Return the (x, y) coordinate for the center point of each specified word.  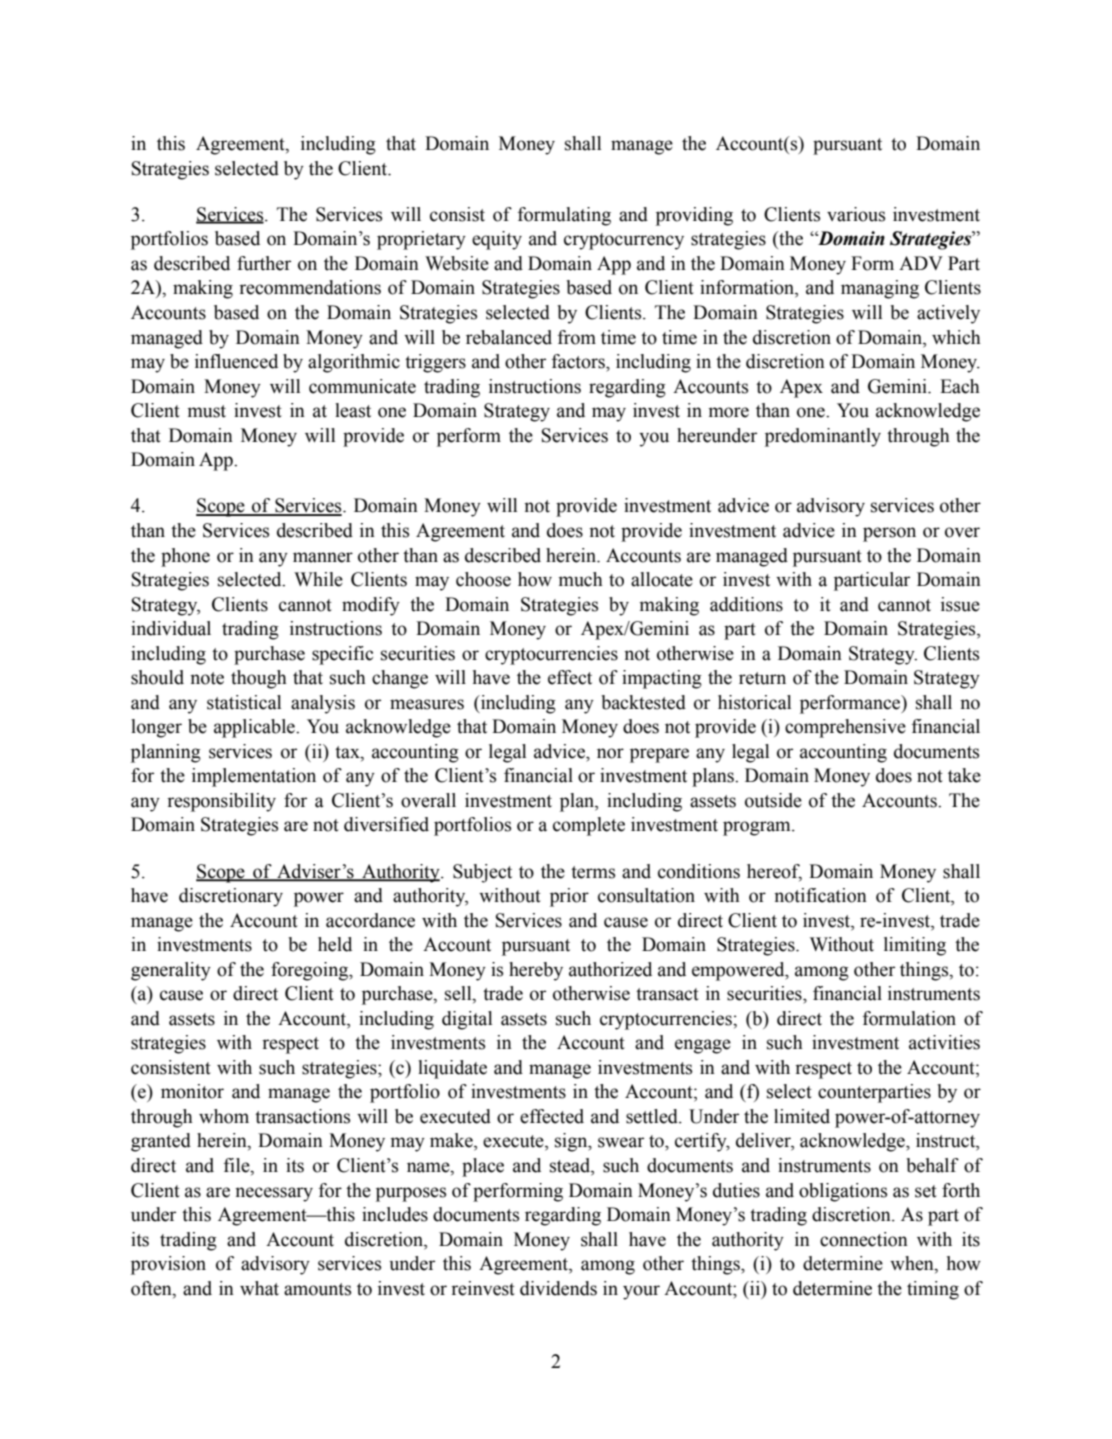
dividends (558, 1288)
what (259, 1288)
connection (864, 1239)
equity (497, 240)
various (856, 214)
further (264, 263)
